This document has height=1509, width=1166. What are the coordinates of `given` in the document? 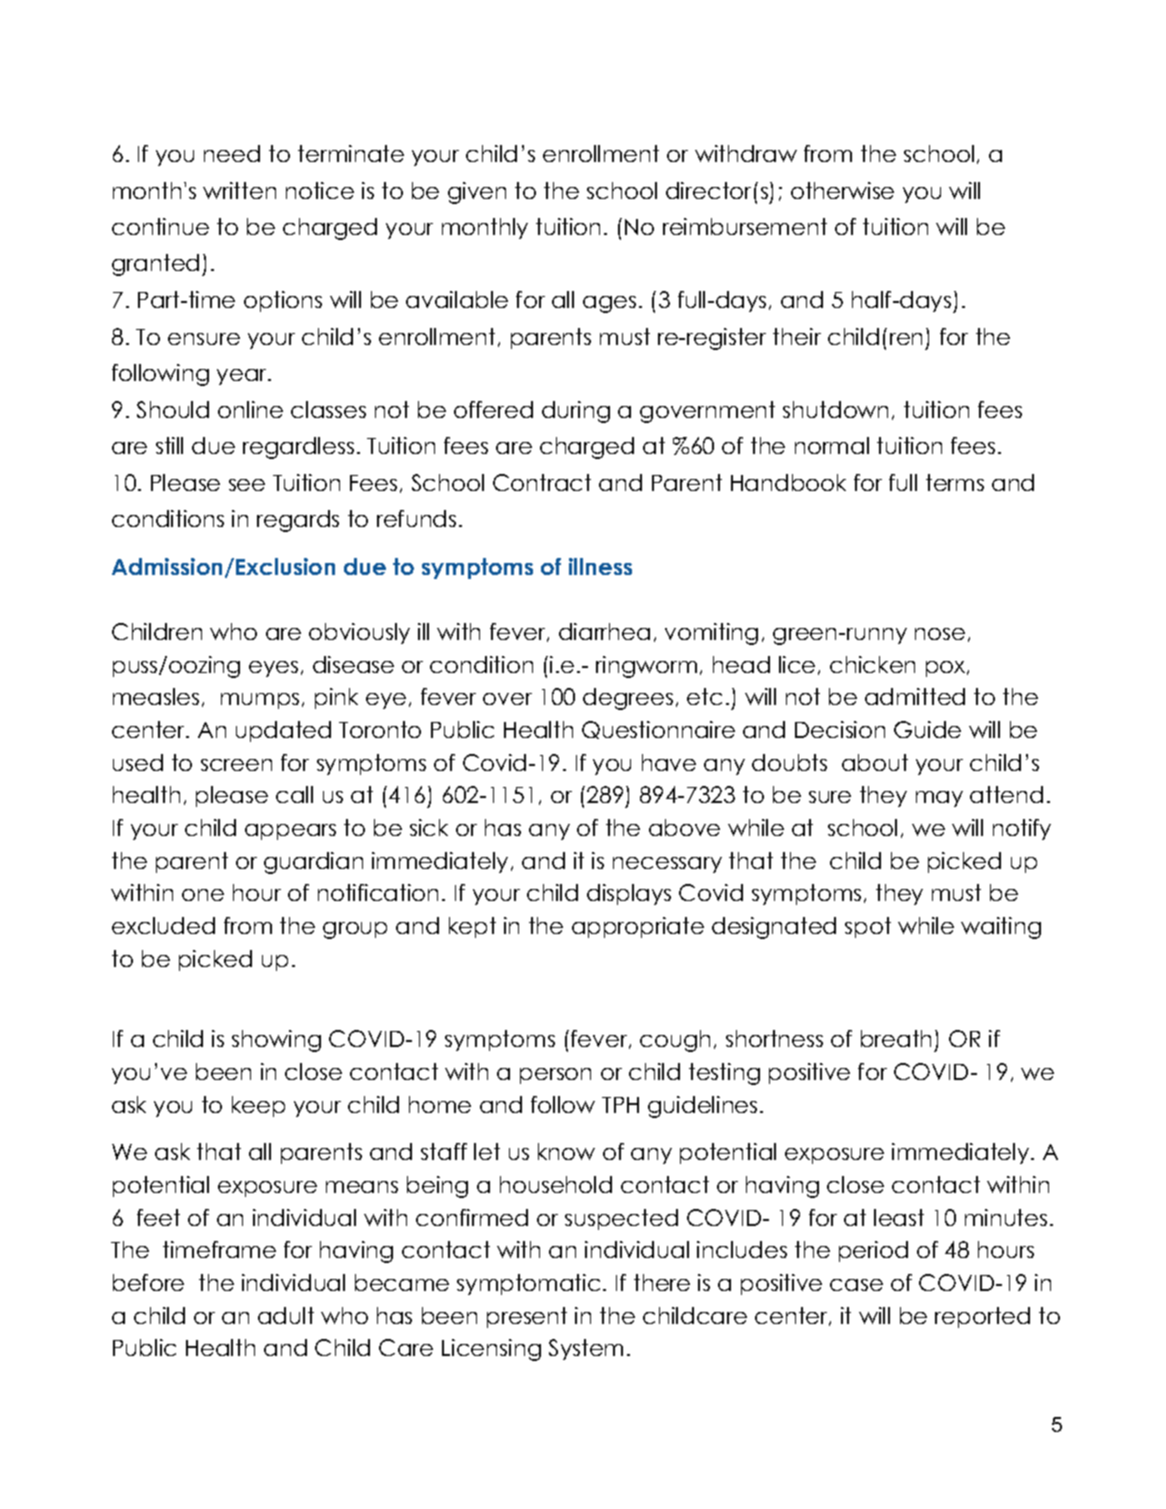 It's located at (477, 193).
